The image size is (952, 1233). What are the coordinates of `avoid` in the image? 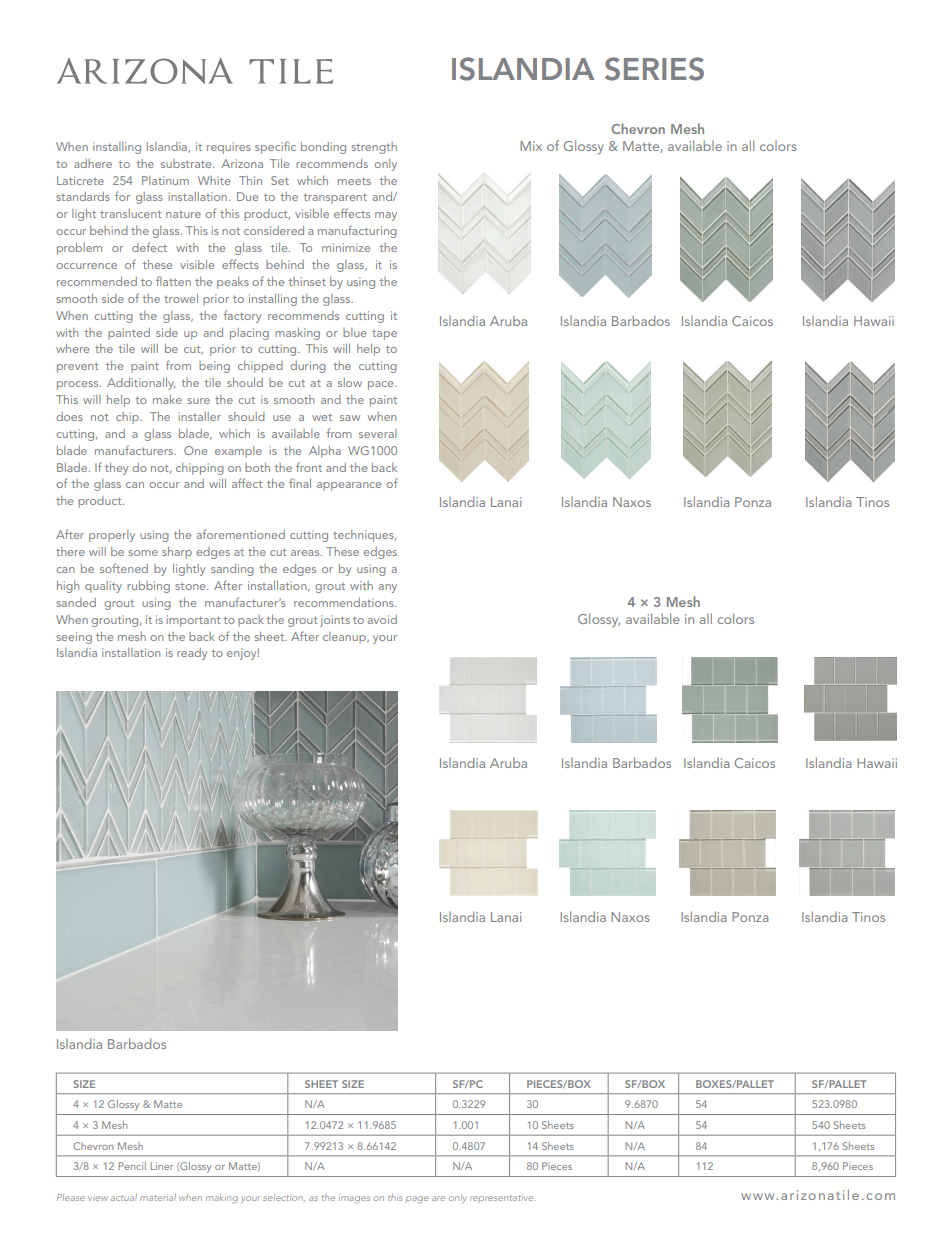 It's located at (382, 619).
